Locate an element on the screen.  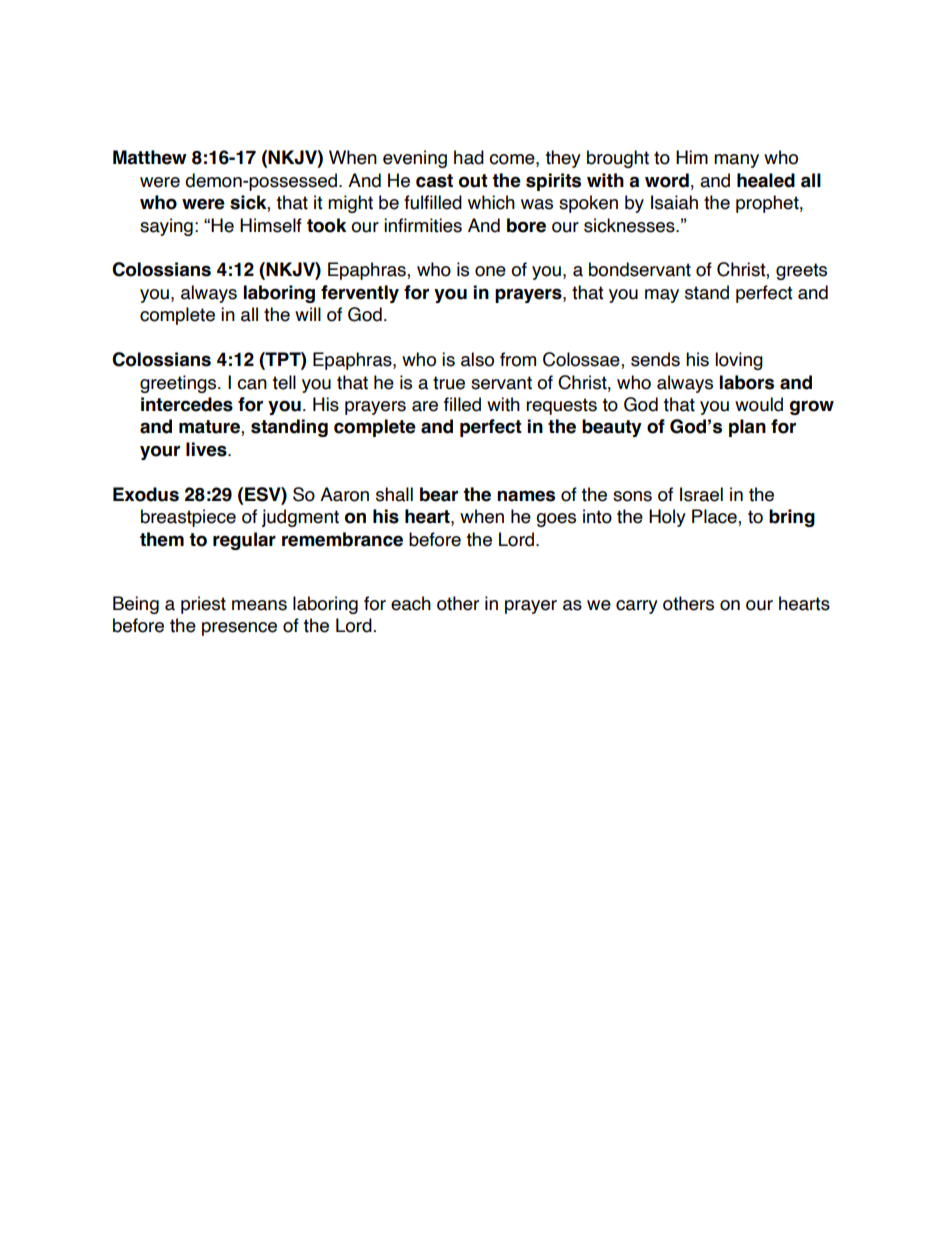
many is located at coordinates (736, 161).
